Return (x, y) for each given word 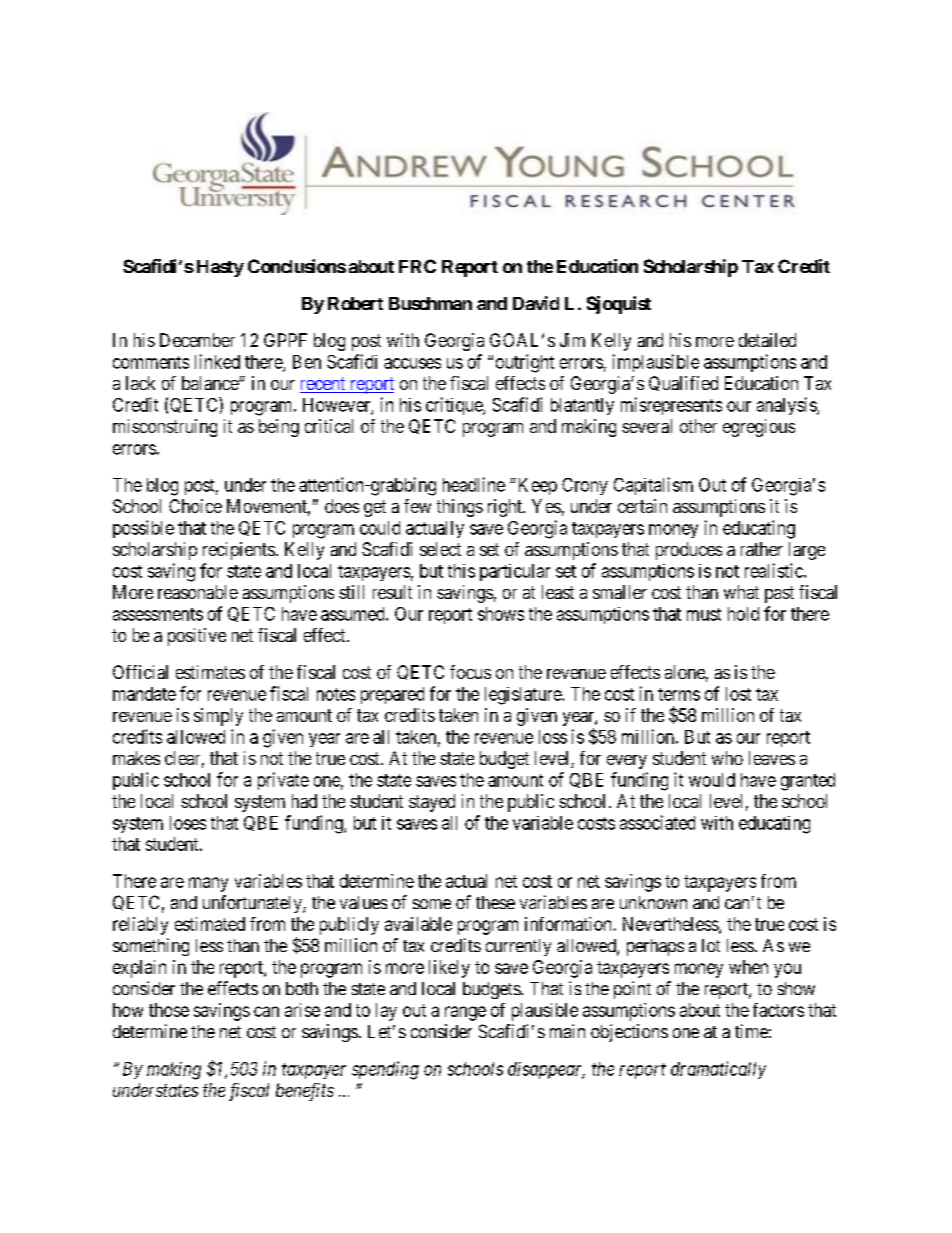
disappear (546, 1070)
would (712, 780)
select (440, 549)
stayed (432, 803)
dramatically (718, 1070)
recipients (239, 551)
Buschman (430, 303)
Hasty (220, 268)
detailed (767, 340)
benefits (305, 1092)
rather (762, 549)
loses (188, 823)
